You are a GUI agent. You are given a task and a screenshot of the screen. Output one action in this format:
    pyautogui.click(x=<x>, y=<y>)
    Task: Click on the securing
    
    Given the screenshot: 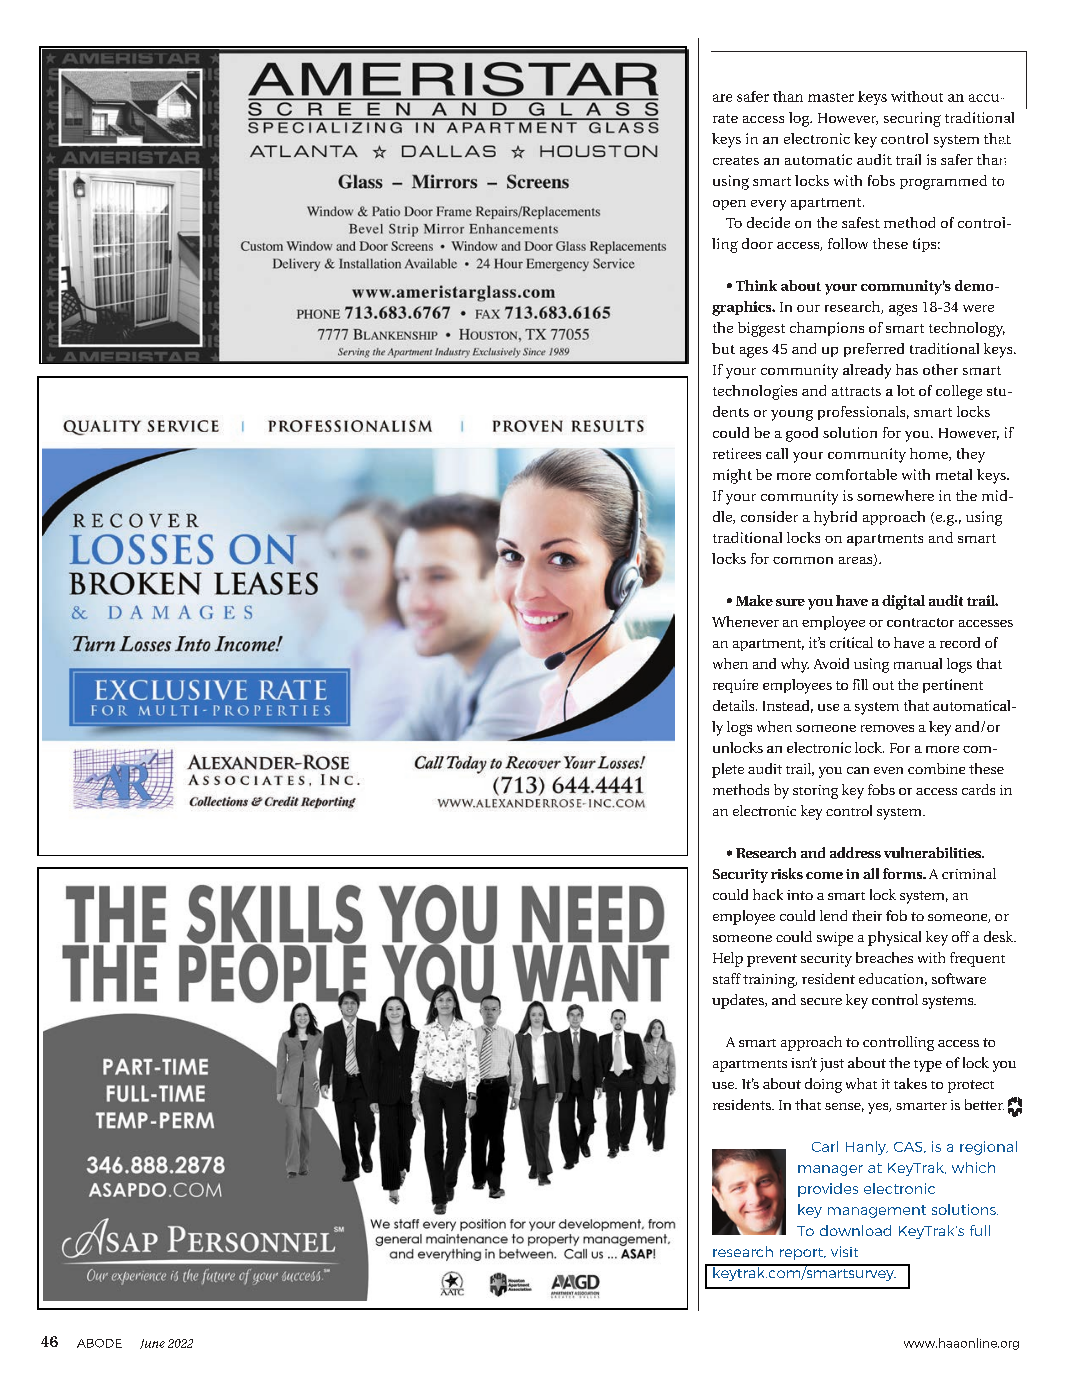 What is the action you would take?
    pyautogui.click(x=912, y=119)
